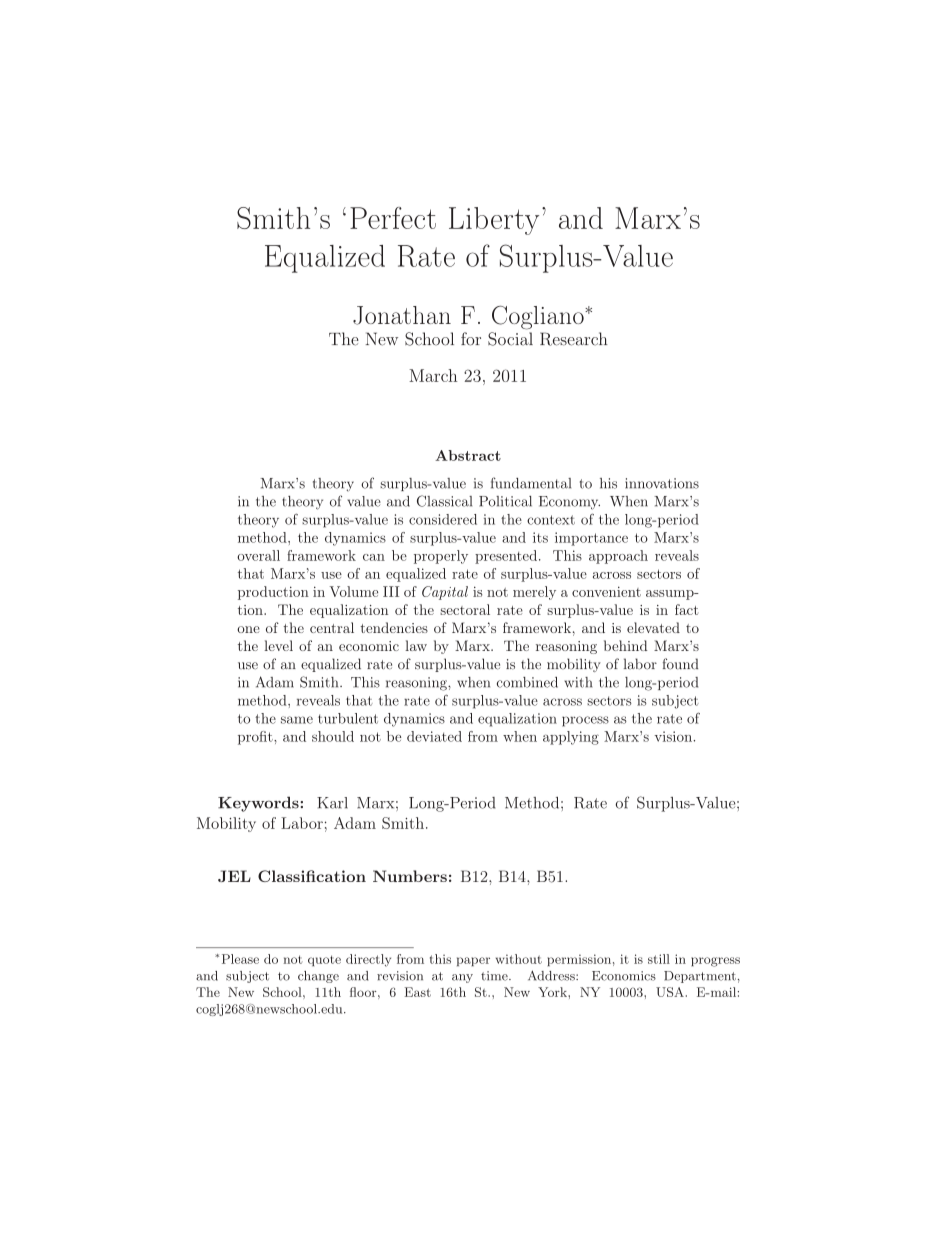 This screenshot has width=952, height=1233. What do you see at coordinates (494, 221) in the screenshot?
I see `Liberty` at bounding box center [494, 221].
